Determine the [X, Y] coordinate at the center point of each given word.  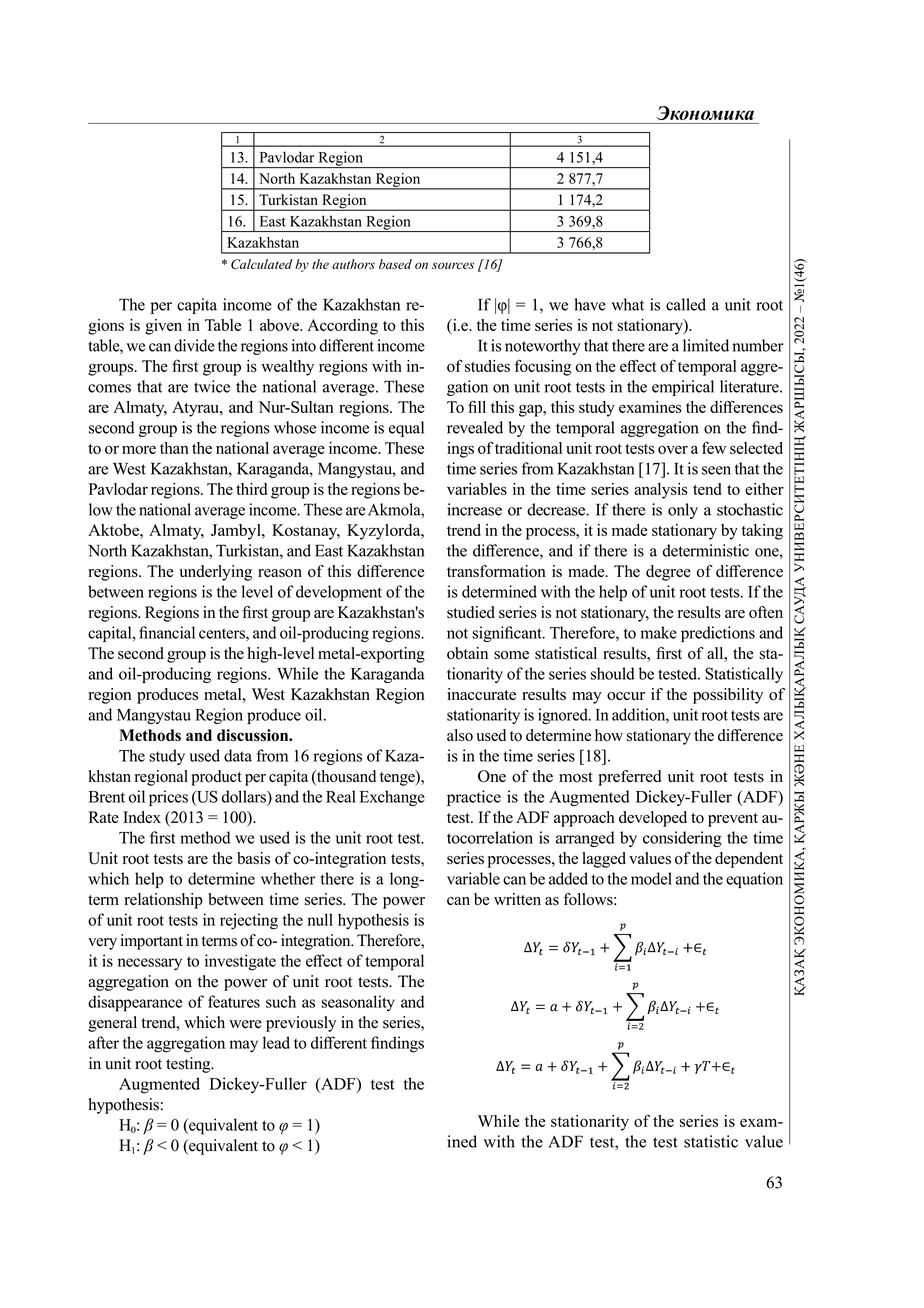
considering [682, 839]
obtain [467, 653]
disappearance [135, 1003]
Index [142, 817]
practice [474, 798]
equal [406, 429]
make [659, 632]
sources [453, 265]
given [163, 327]
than [174, 448]
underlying [215, 573]
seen [716, 470]
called [686, 304]
